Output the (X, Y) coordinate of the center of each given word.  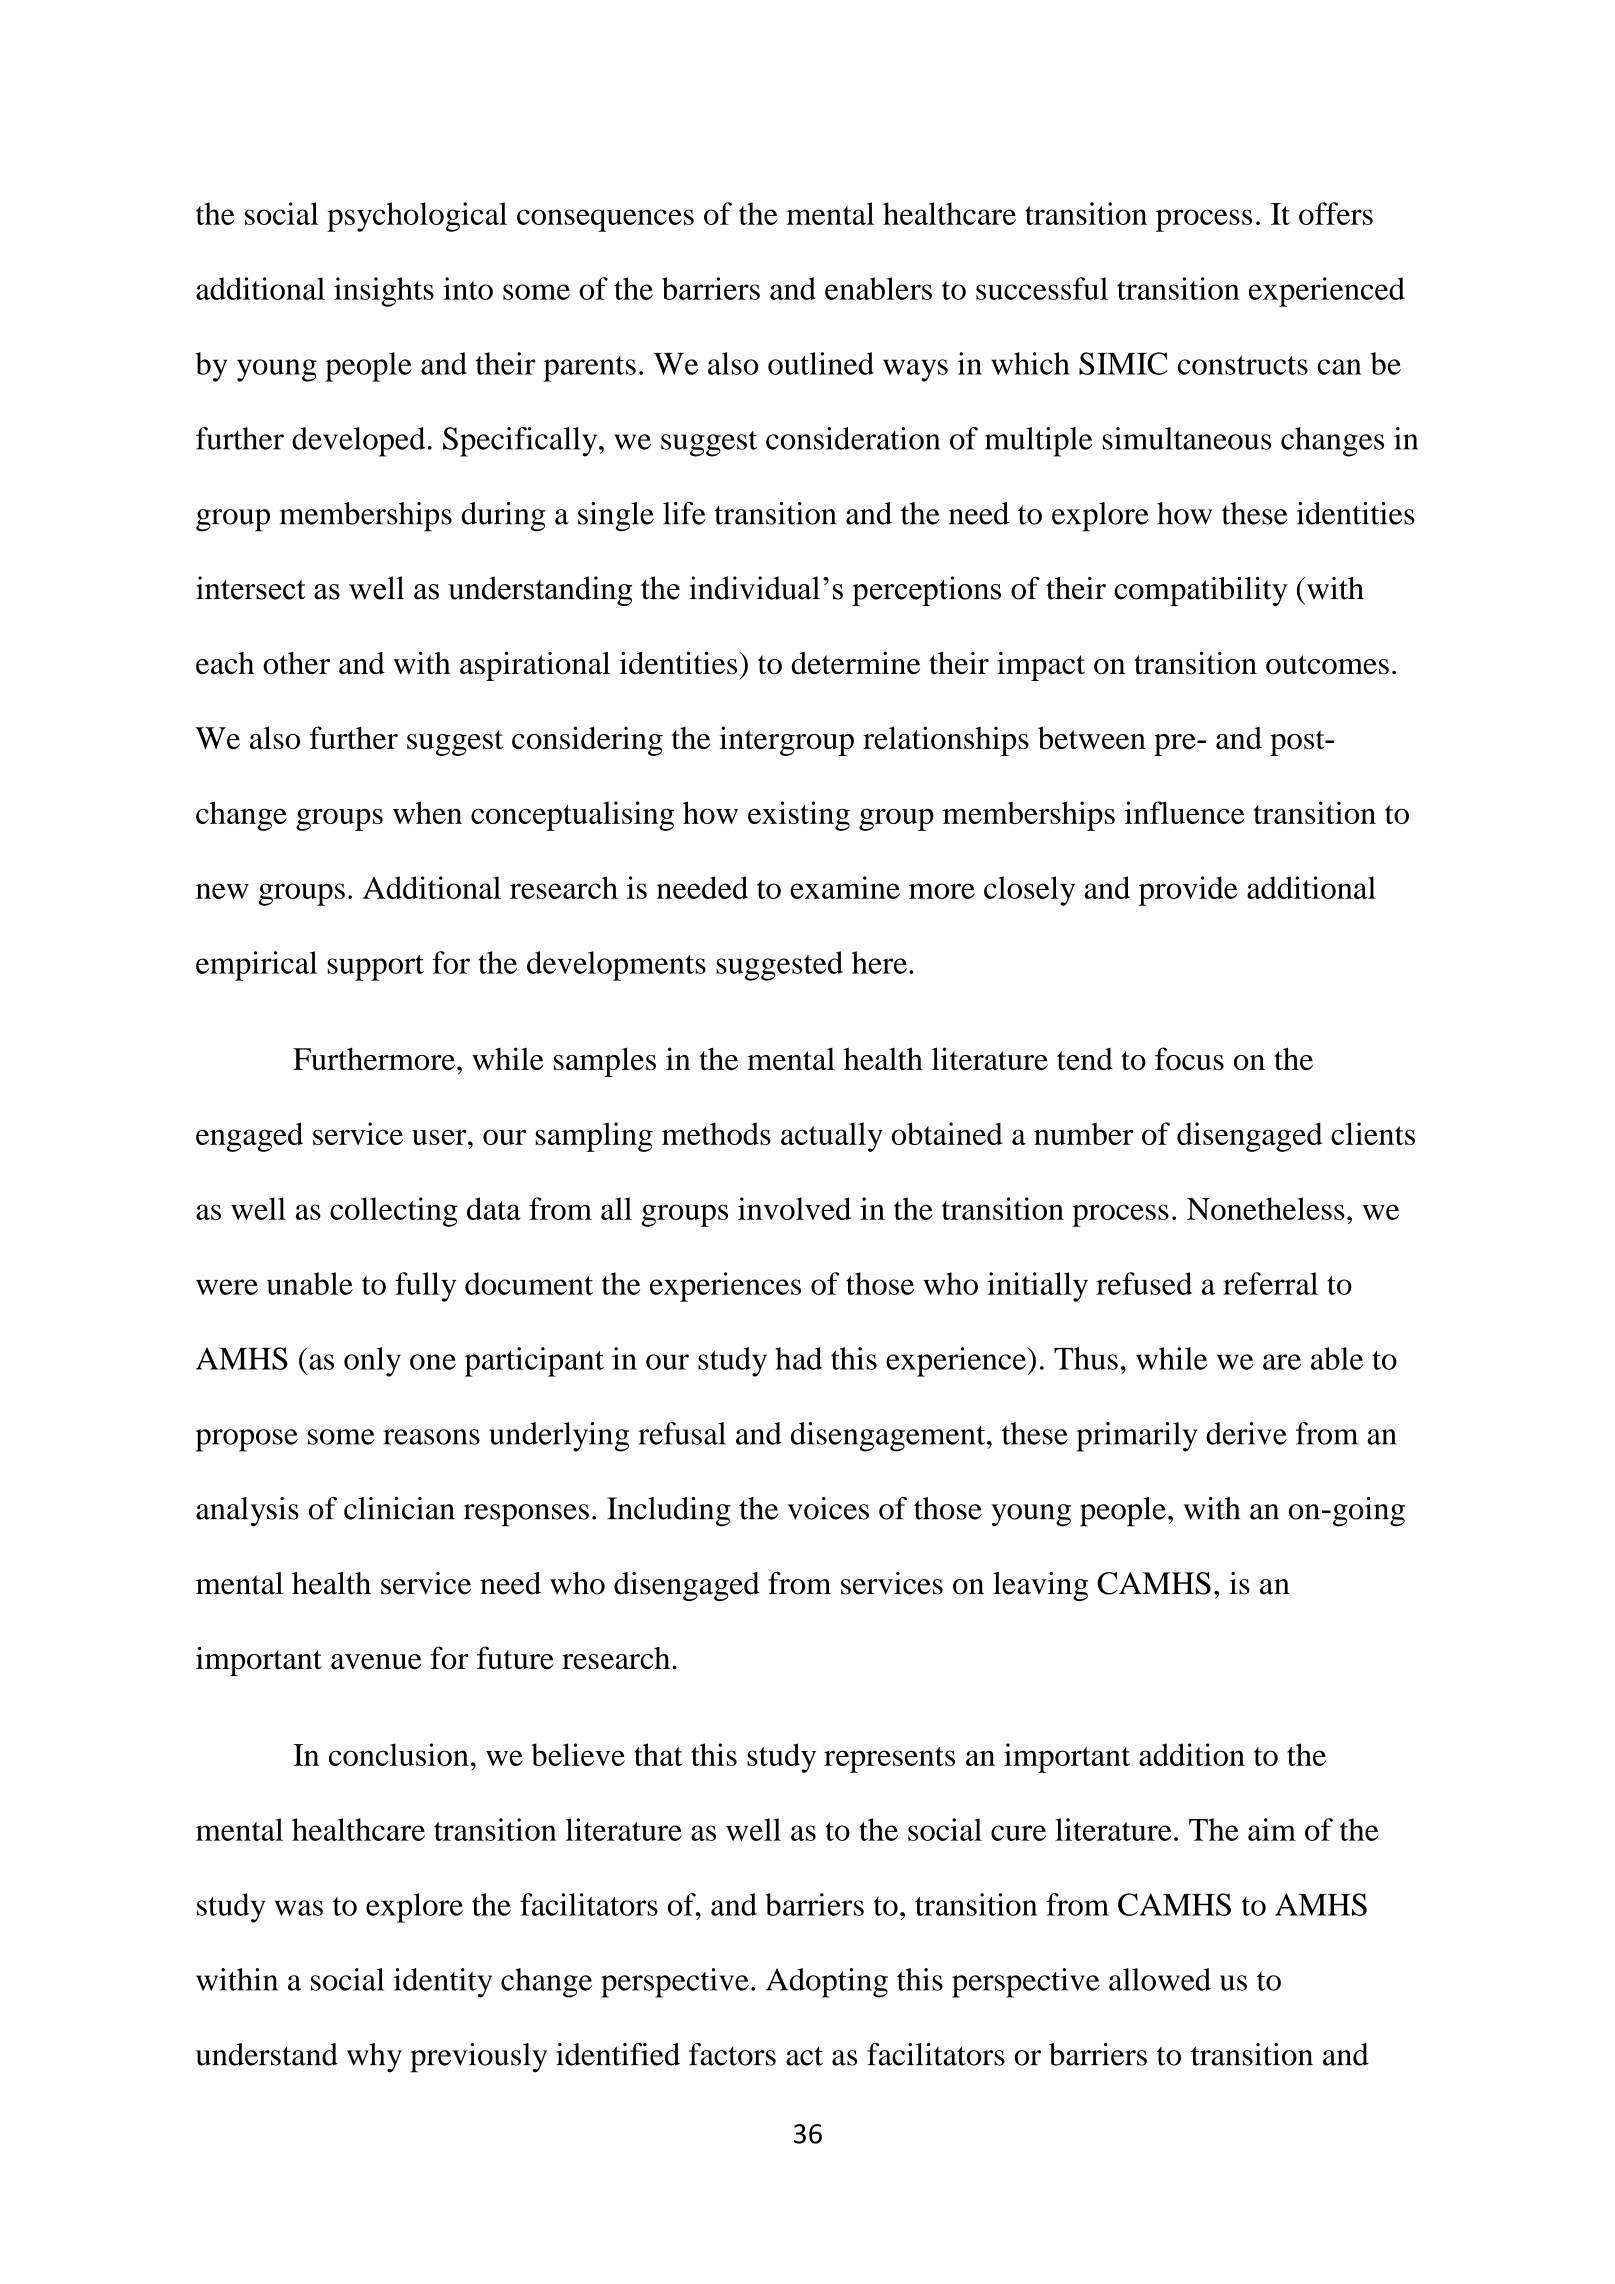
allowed (1160, 1979)
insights (384, 292)
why (374, 2058)
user (440, 1137)
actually (832, 1137)
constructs (1243, 365)
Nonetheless (1265, 1208)
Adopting (827, 1983)
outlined (821, 363)
